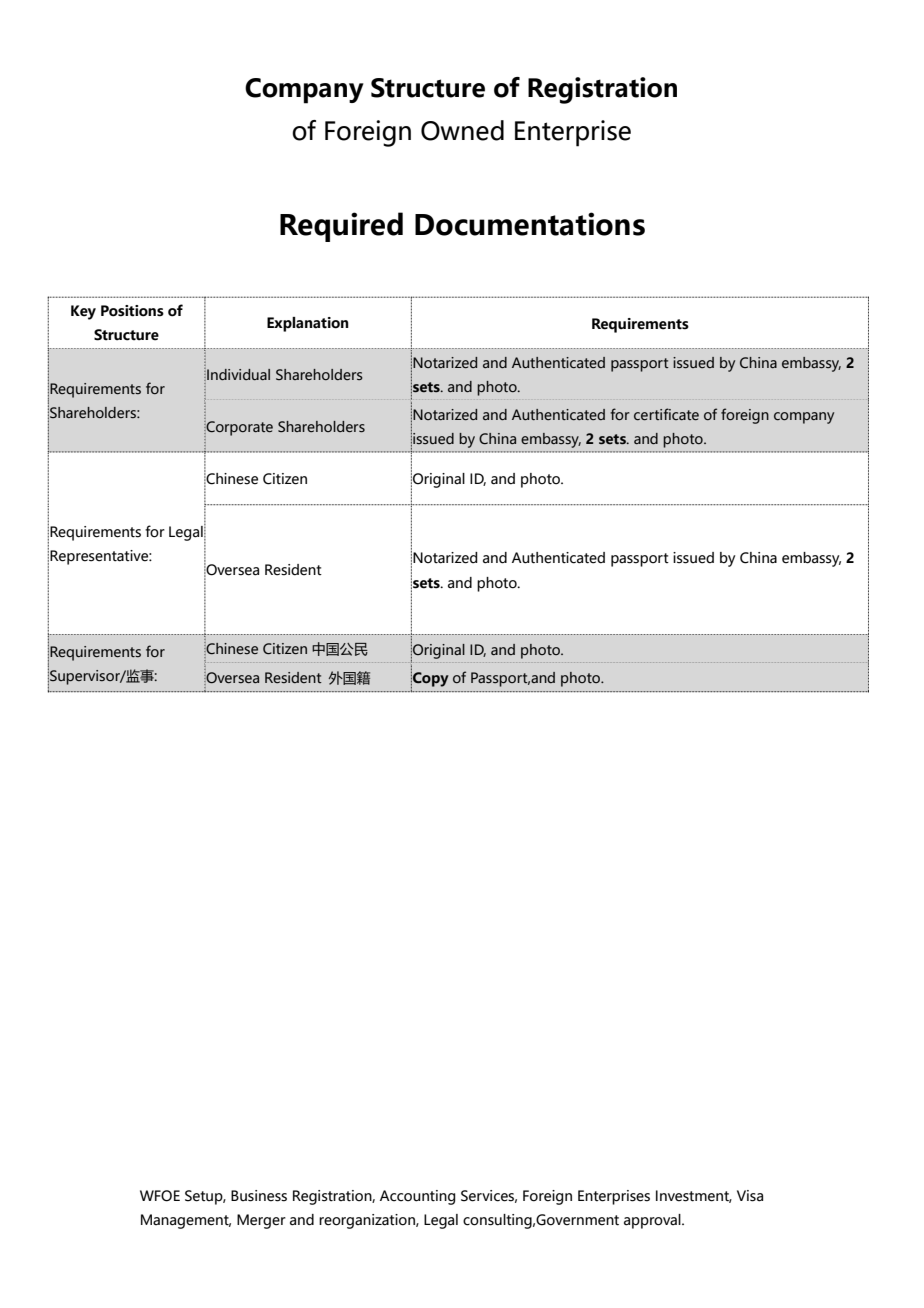  Describe the element at coordinates (530, 224) in the page. I see `Documentations` at that location.
